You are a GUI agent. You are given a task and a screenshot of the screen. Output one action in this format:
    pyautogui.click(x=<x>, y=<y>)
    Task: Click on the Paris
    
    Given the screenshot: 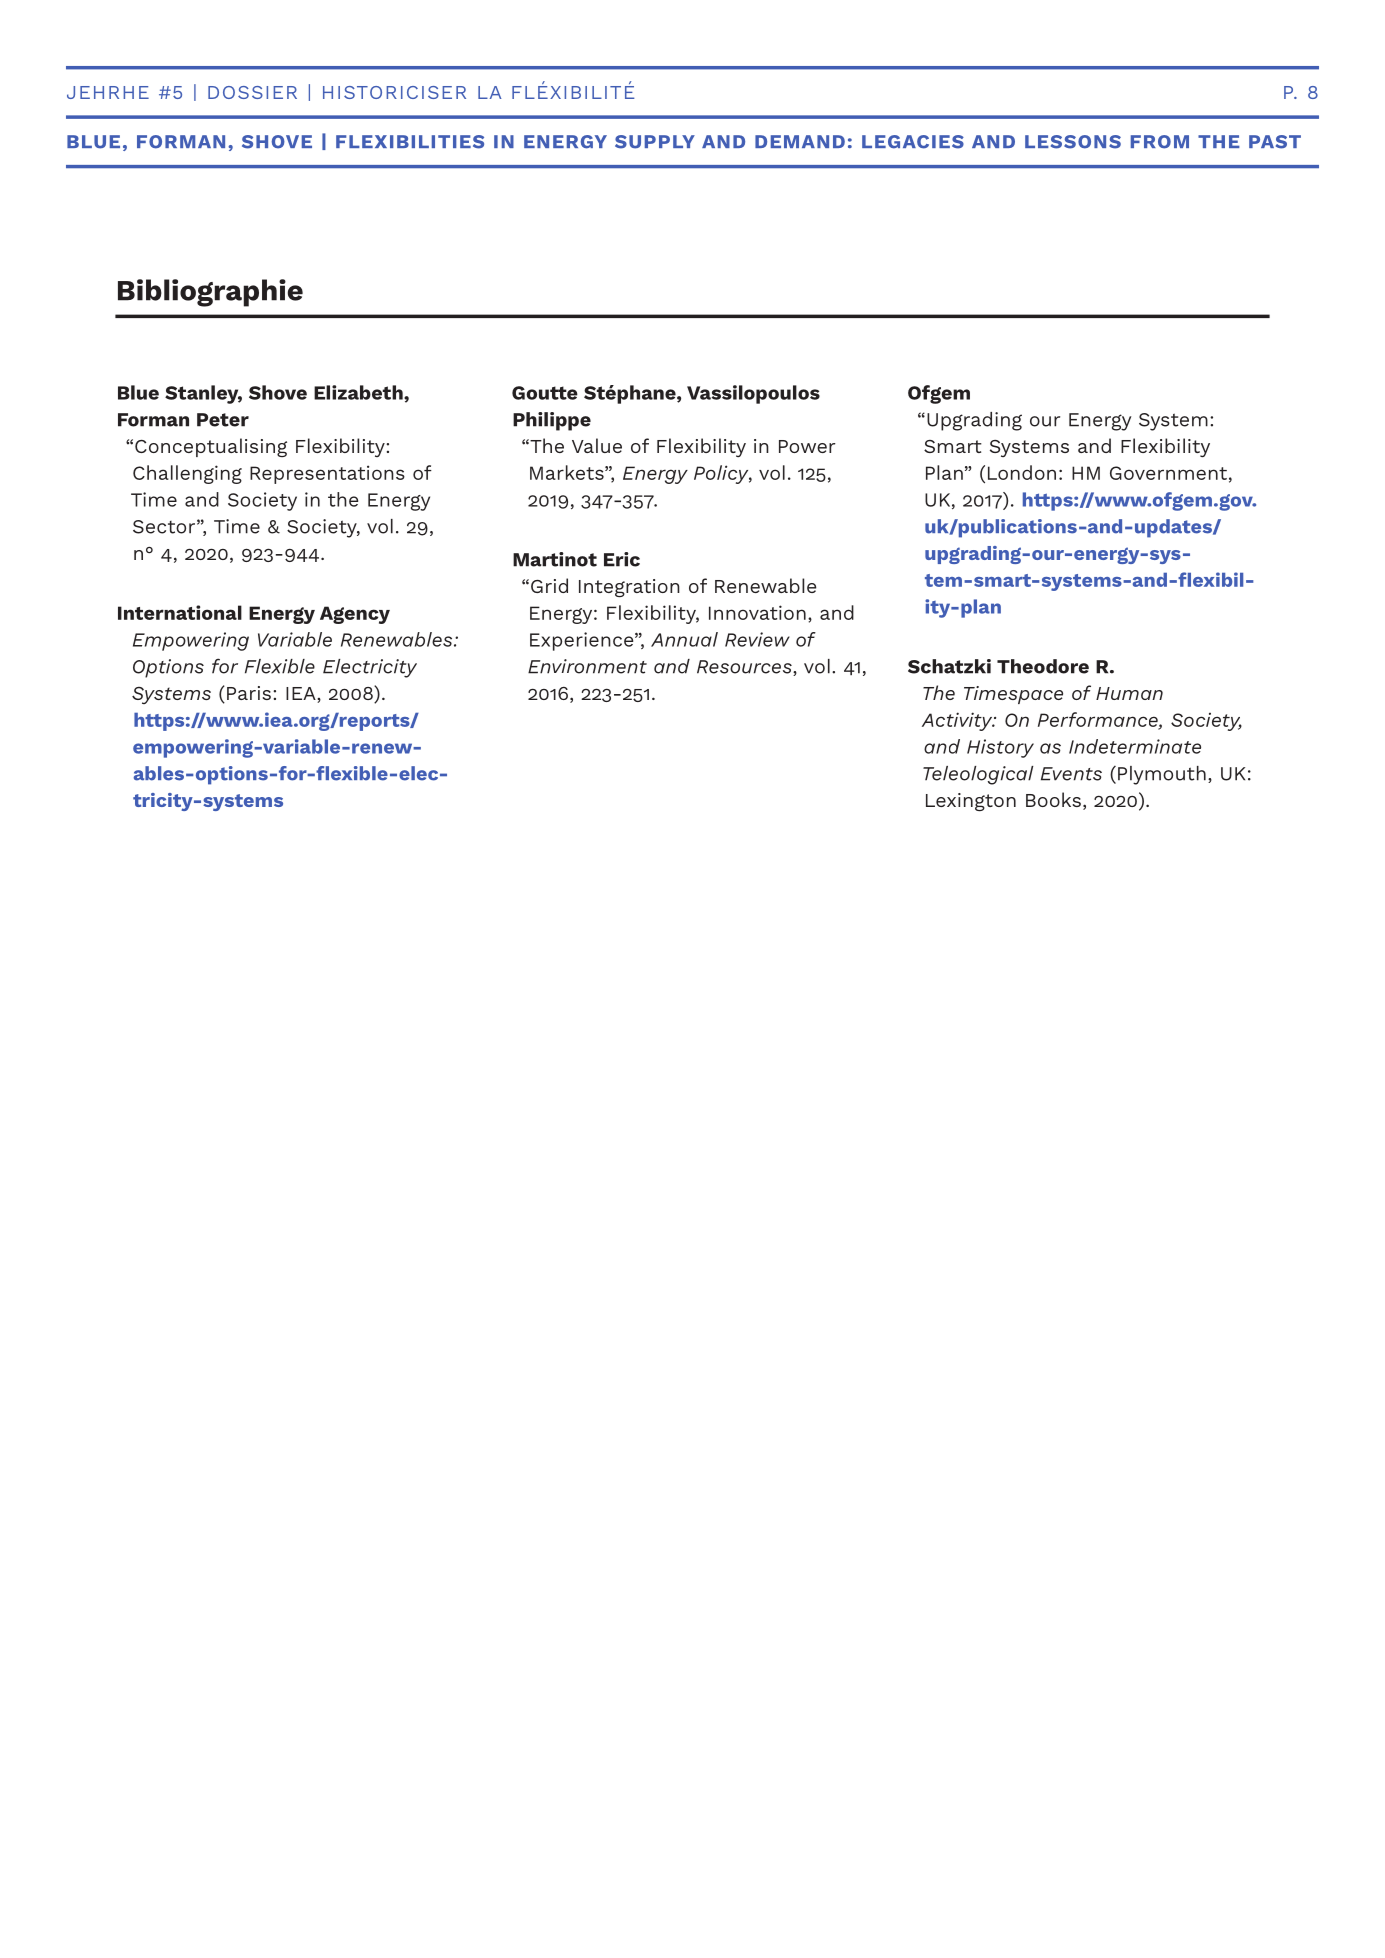 What is the action you would take?
    pyautogui.click(x=249, y=693)
